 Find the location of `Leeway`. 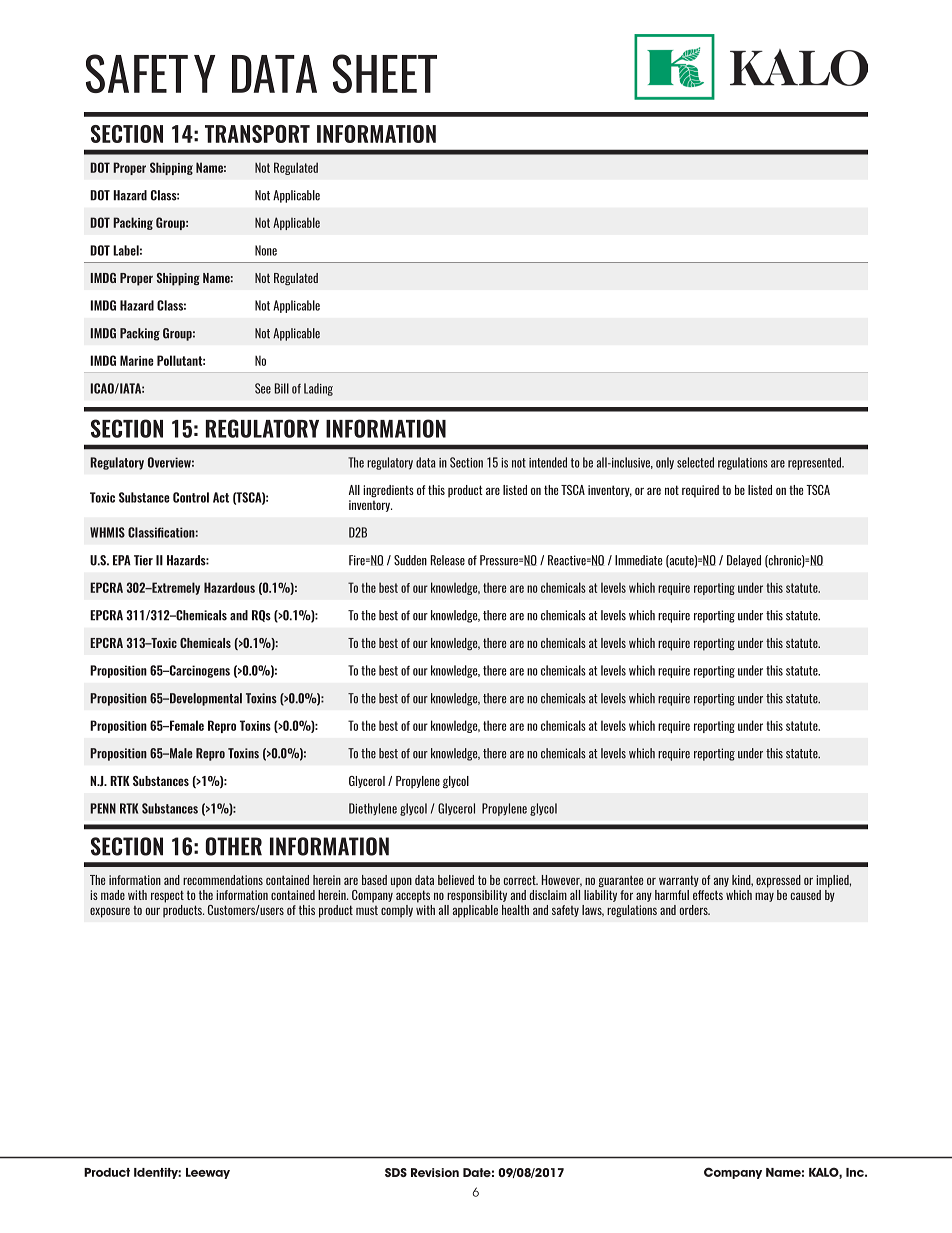

Leeway is located at coordinates (208, 1173).
